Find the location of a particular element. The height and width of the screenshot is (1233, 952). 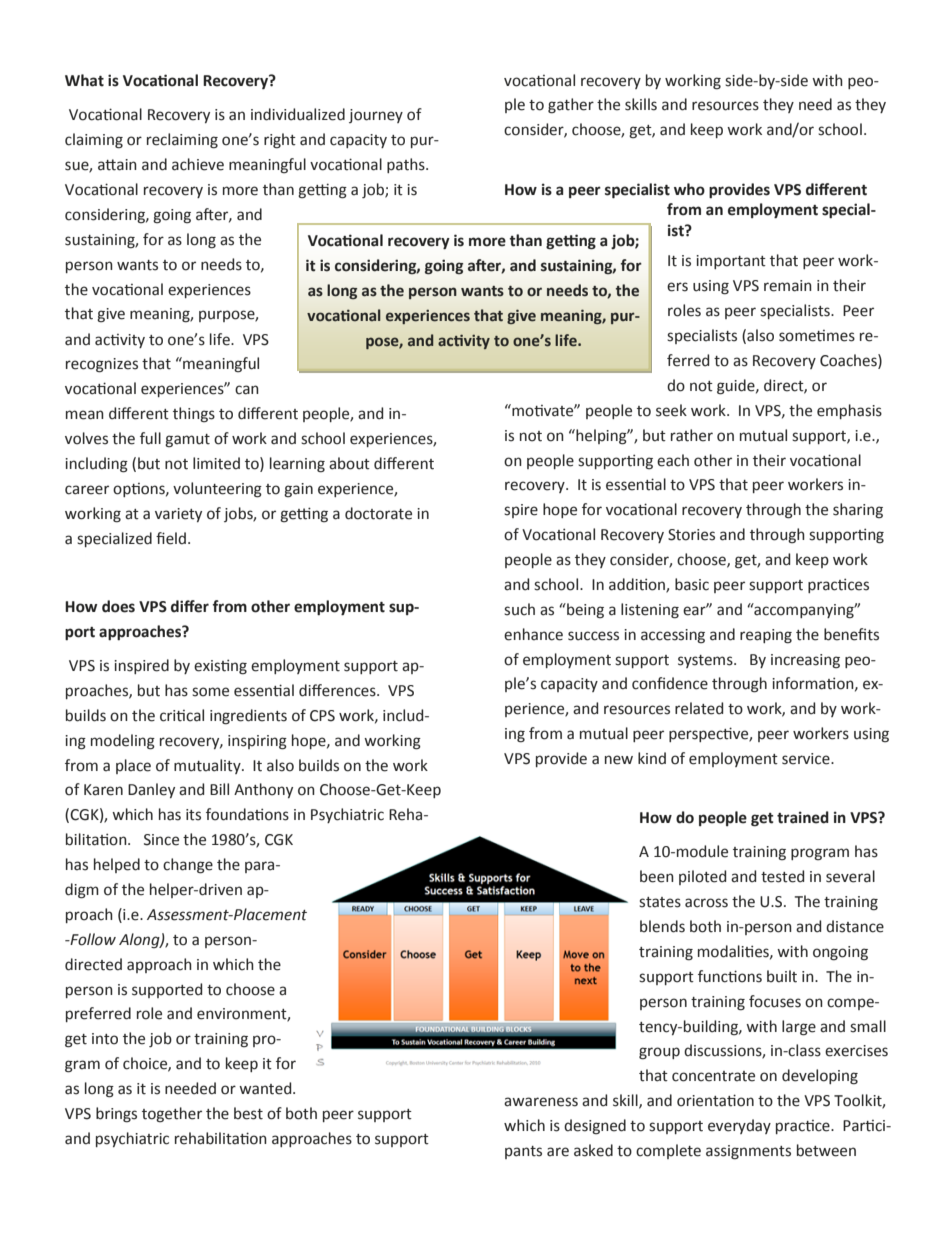

reaping is located at coordinates (766, 636).
